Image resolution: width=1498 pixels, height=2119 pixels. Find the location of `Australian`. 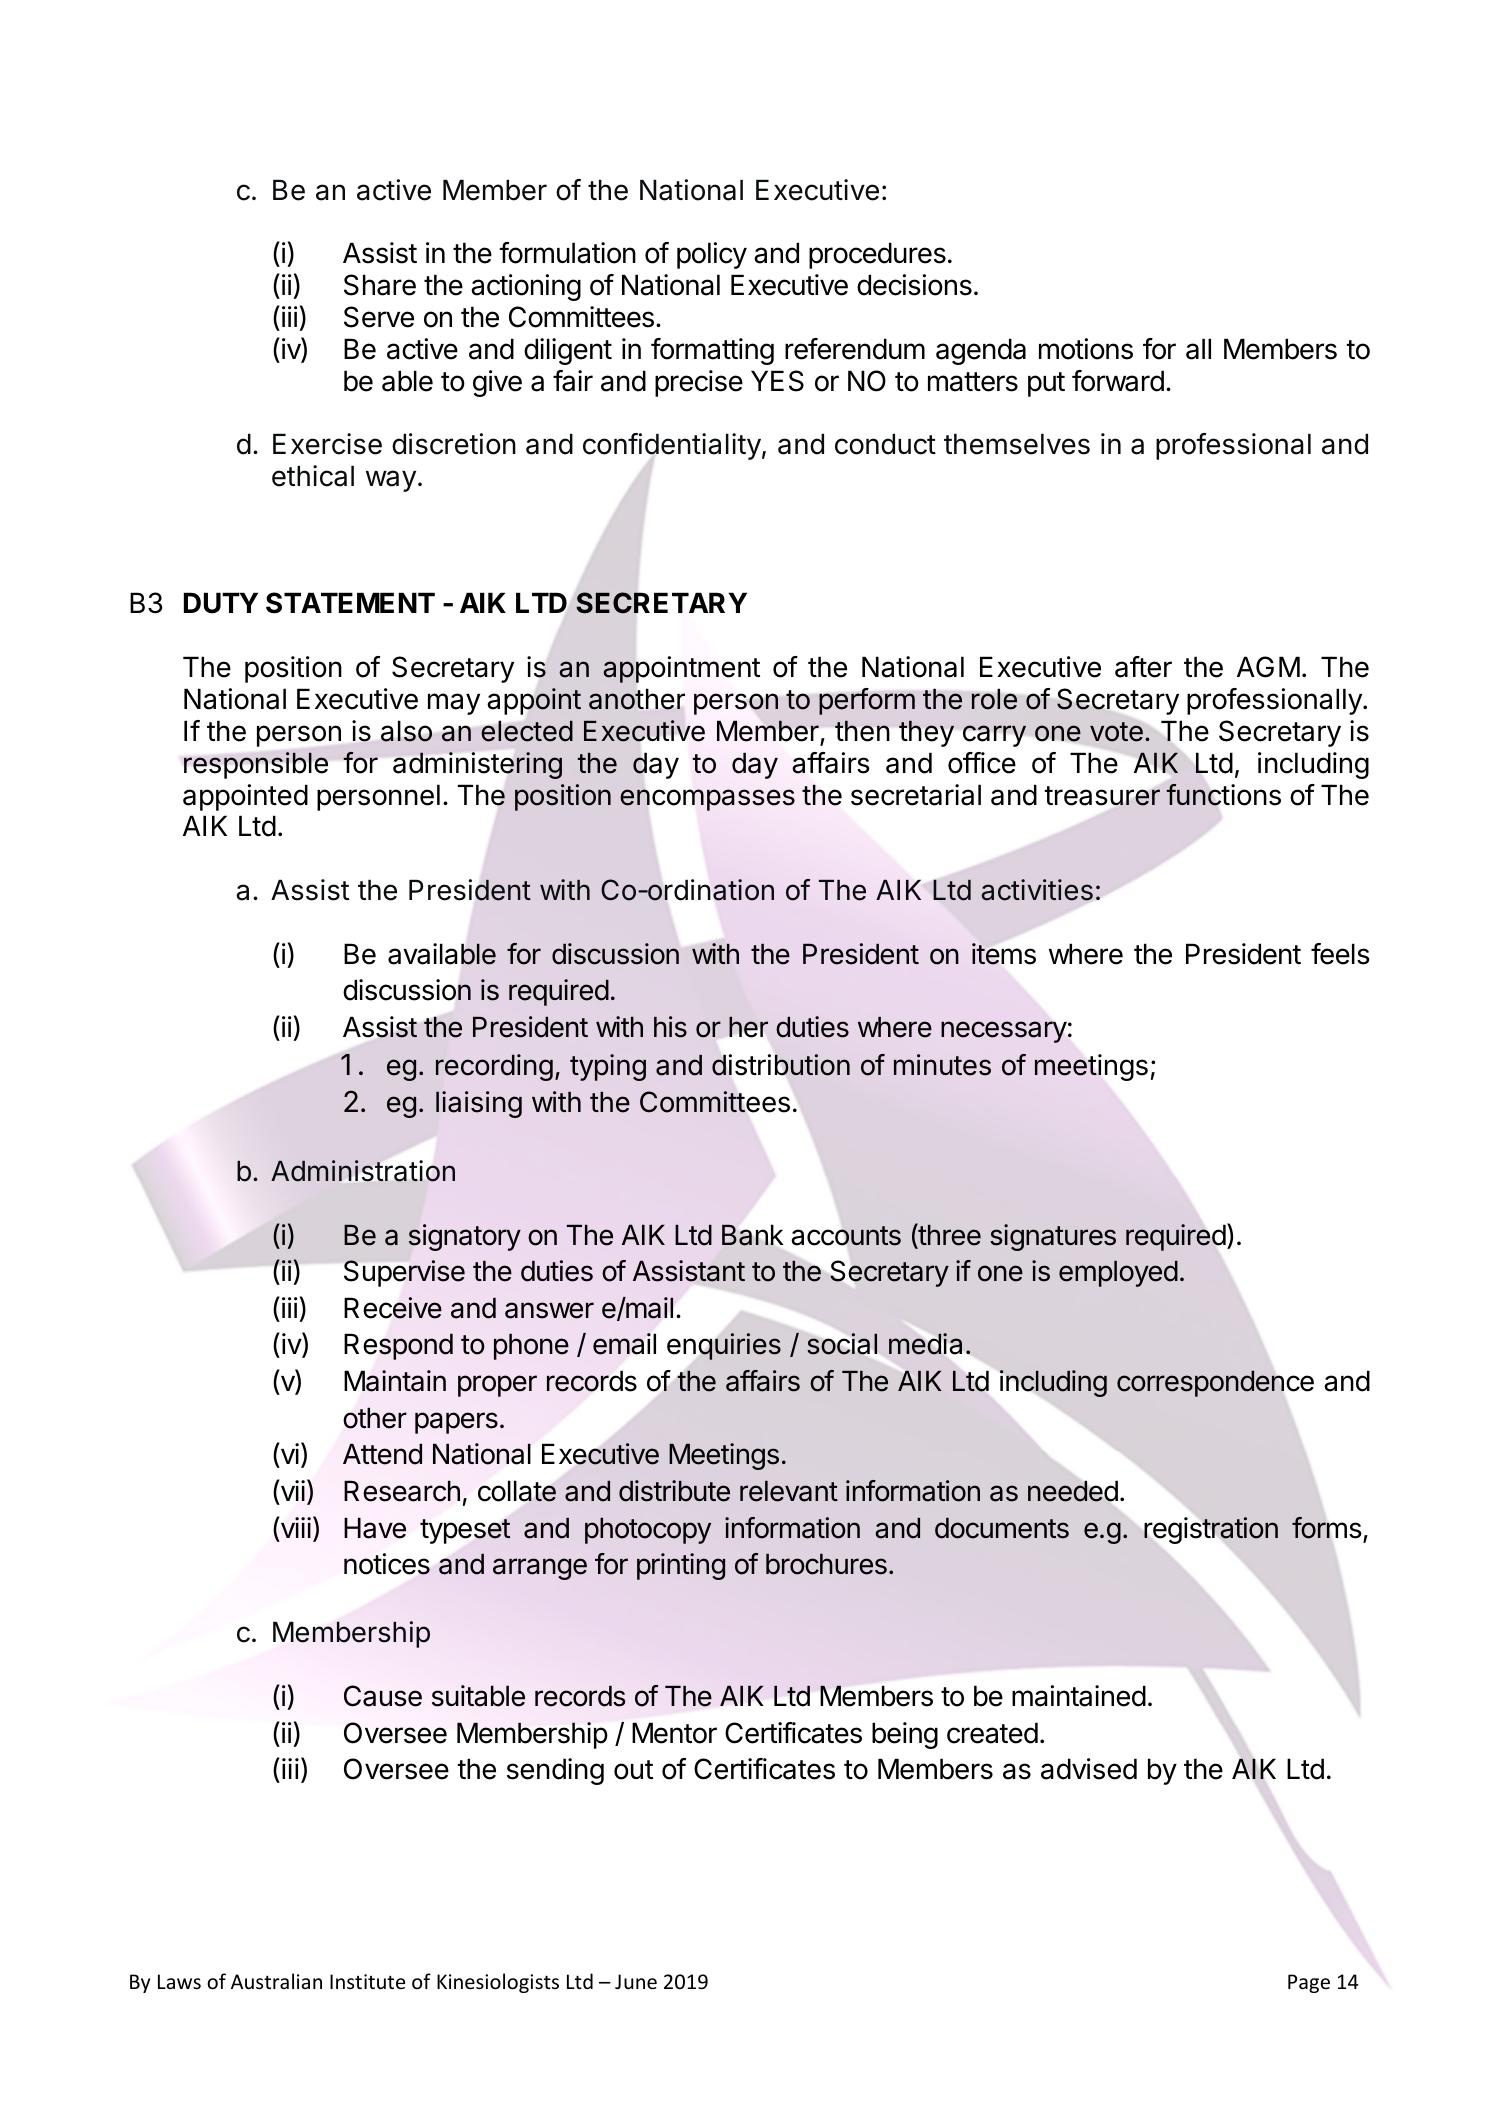

Australian is located at coordinates (276, 1981).
